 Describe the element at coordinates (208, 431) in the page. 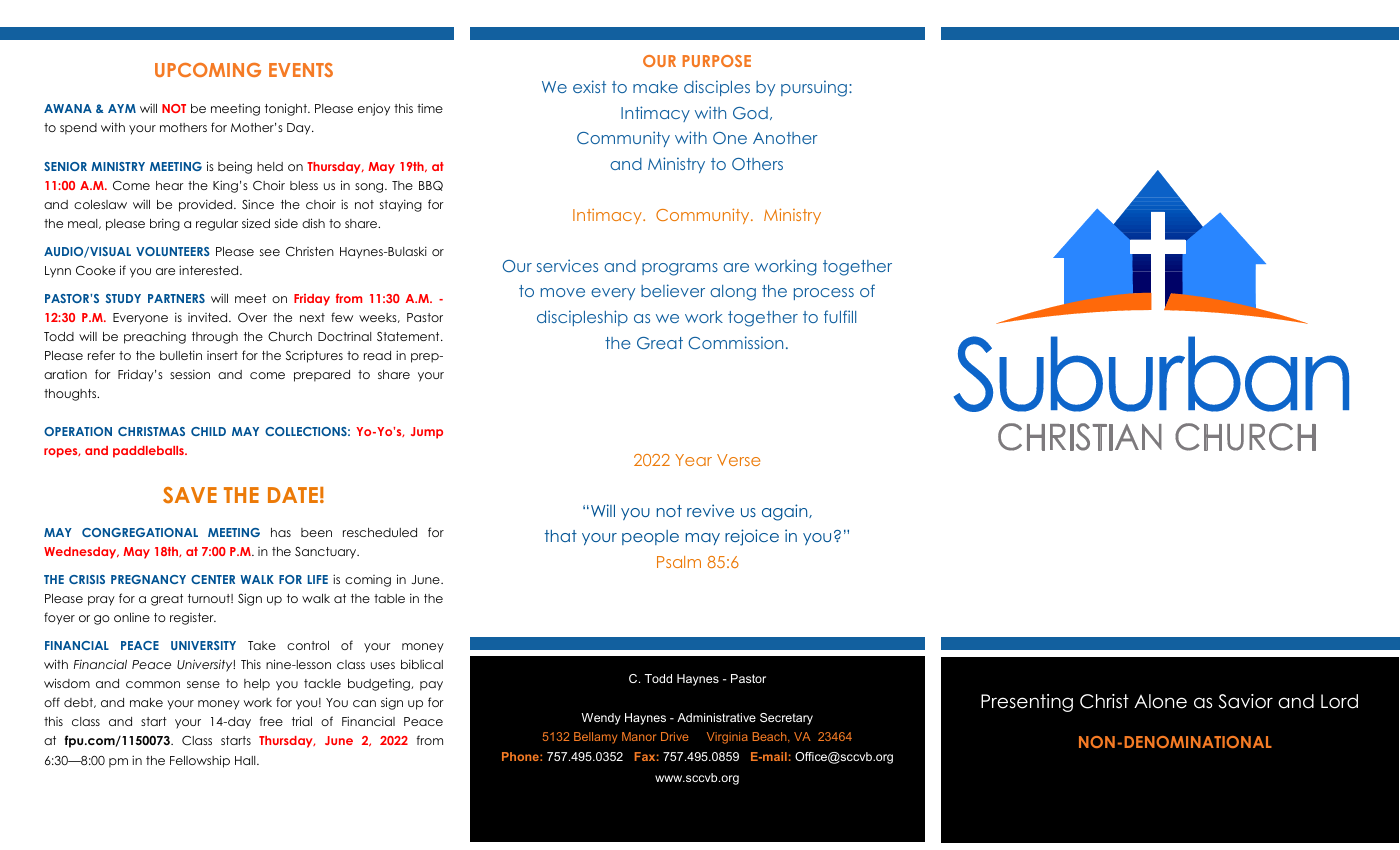

I see `CHILD` at that location.
